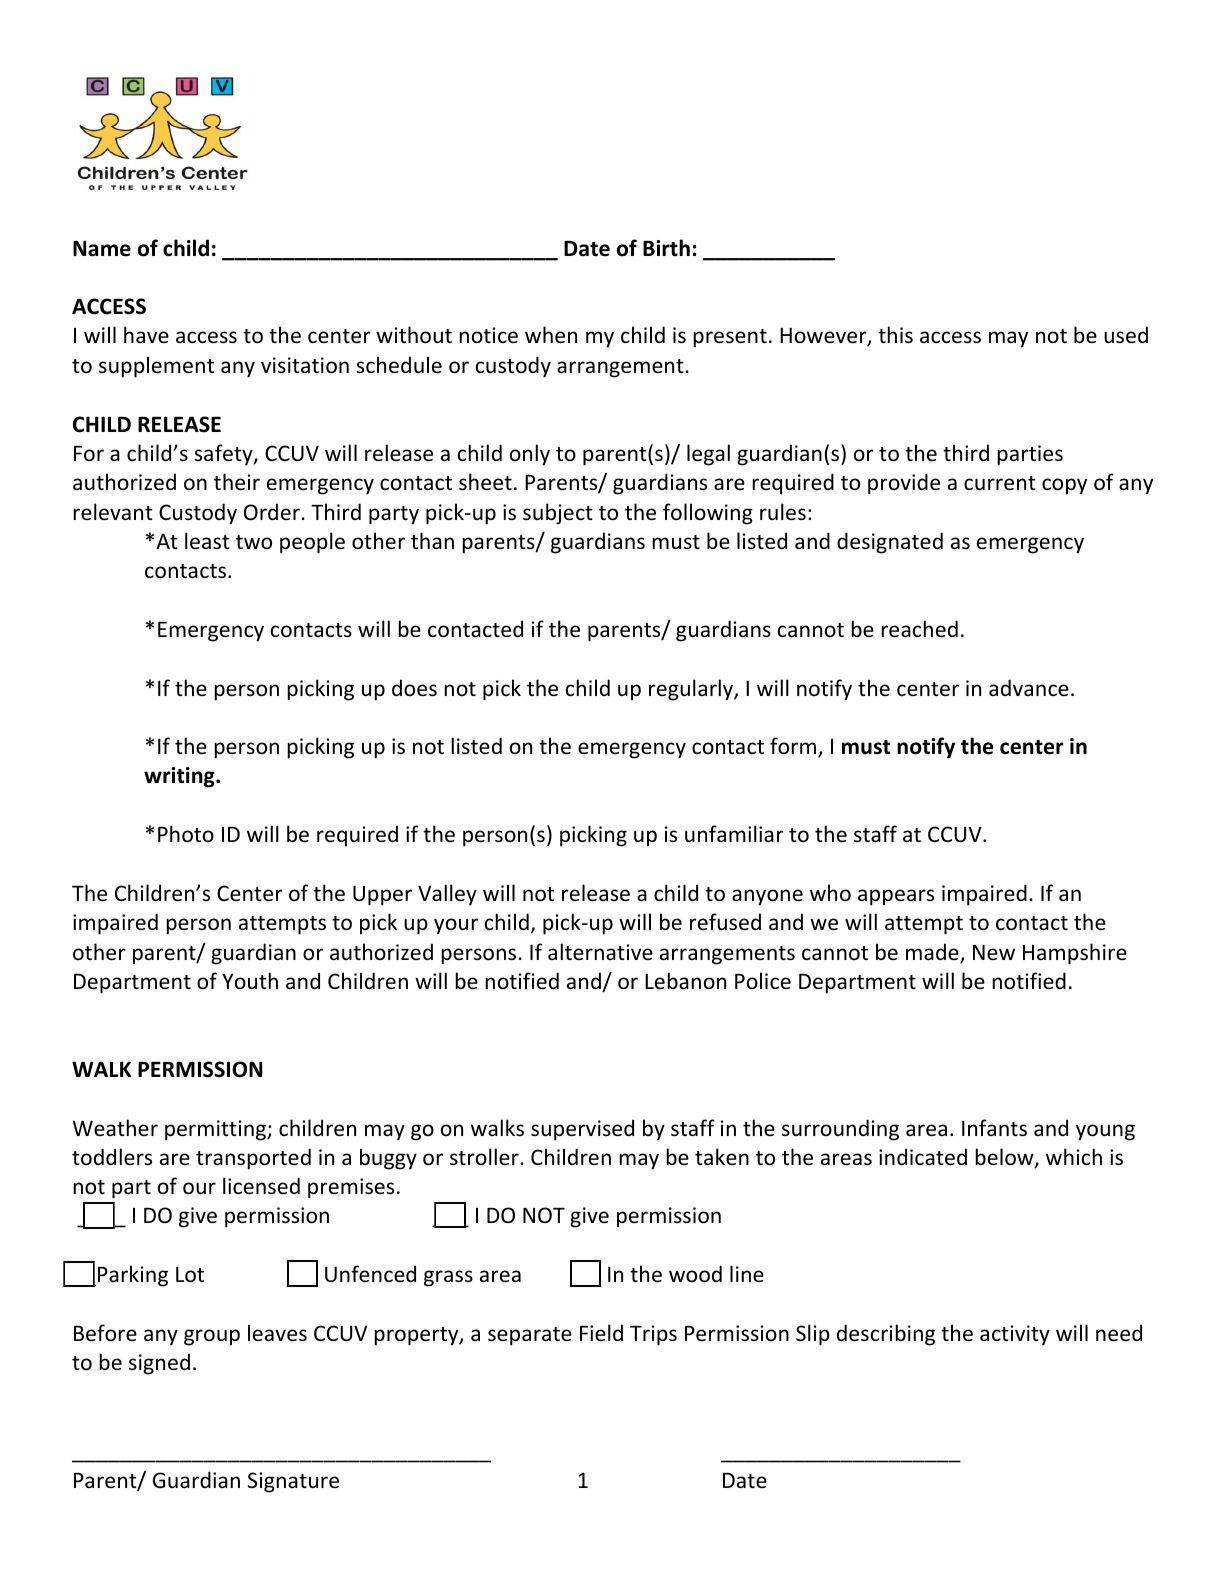  I want to click on have, so click(146, 334).
